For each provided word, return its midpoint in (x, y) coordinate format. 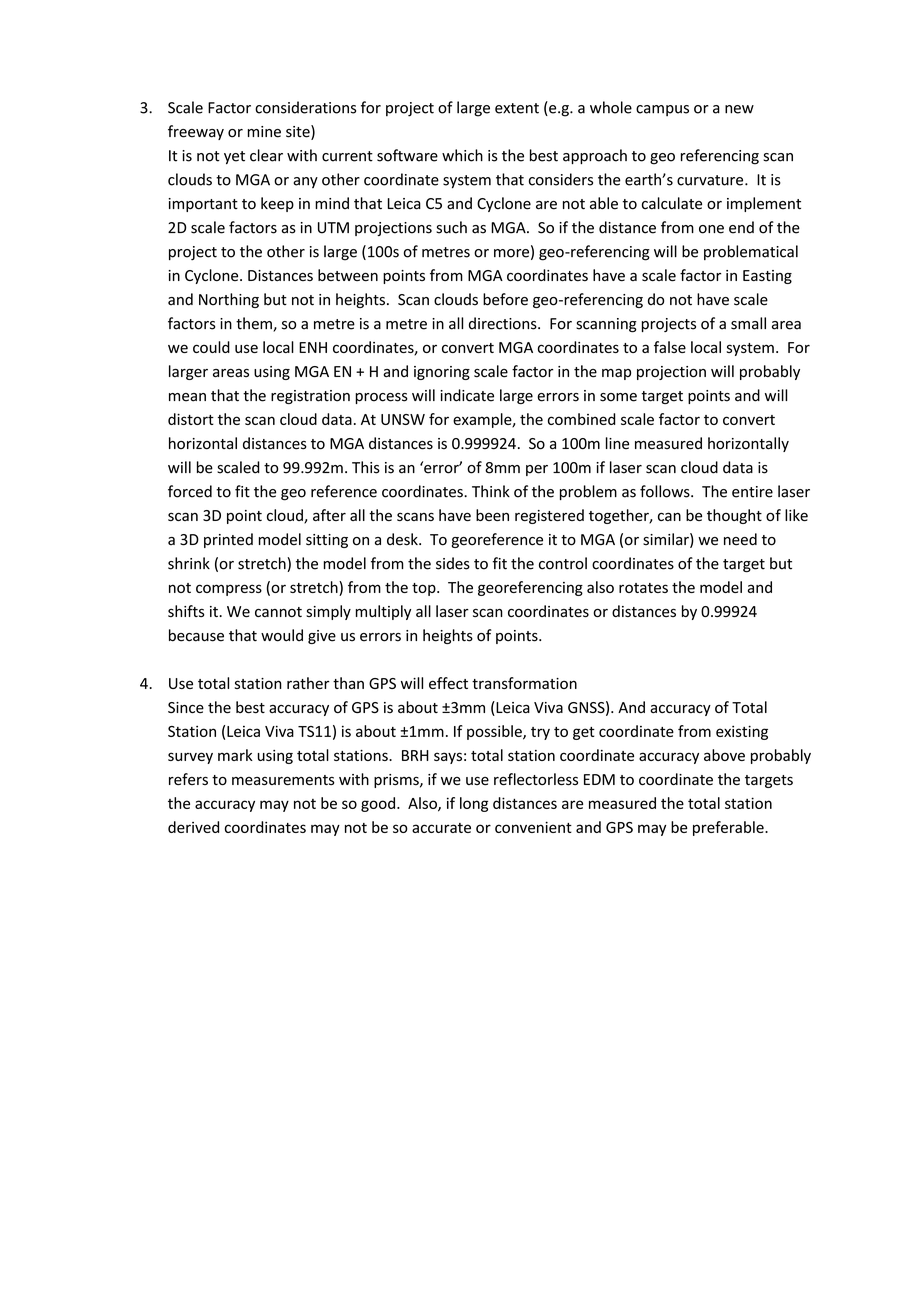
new (739, 109)
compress (229, 590)
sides (453, 563)
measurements (283, 780)
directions (504, 323)
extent (517, 108)
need (740, 539)
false (670, 347)
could (211, 347)
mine (264, 132)
